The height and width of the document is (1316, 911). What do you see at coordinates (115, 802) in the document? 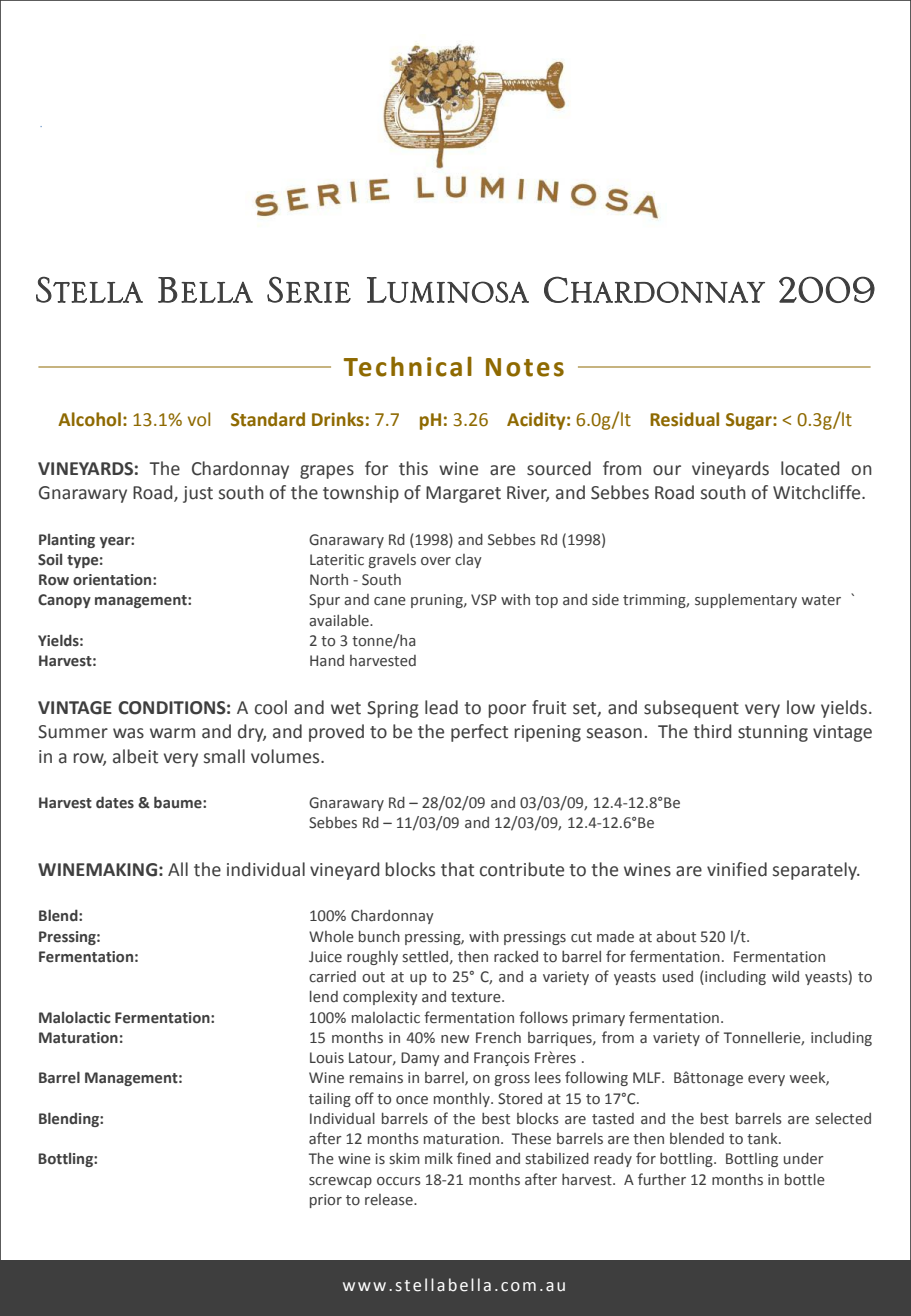
I see `dates` at bounding box center [115, 802].
